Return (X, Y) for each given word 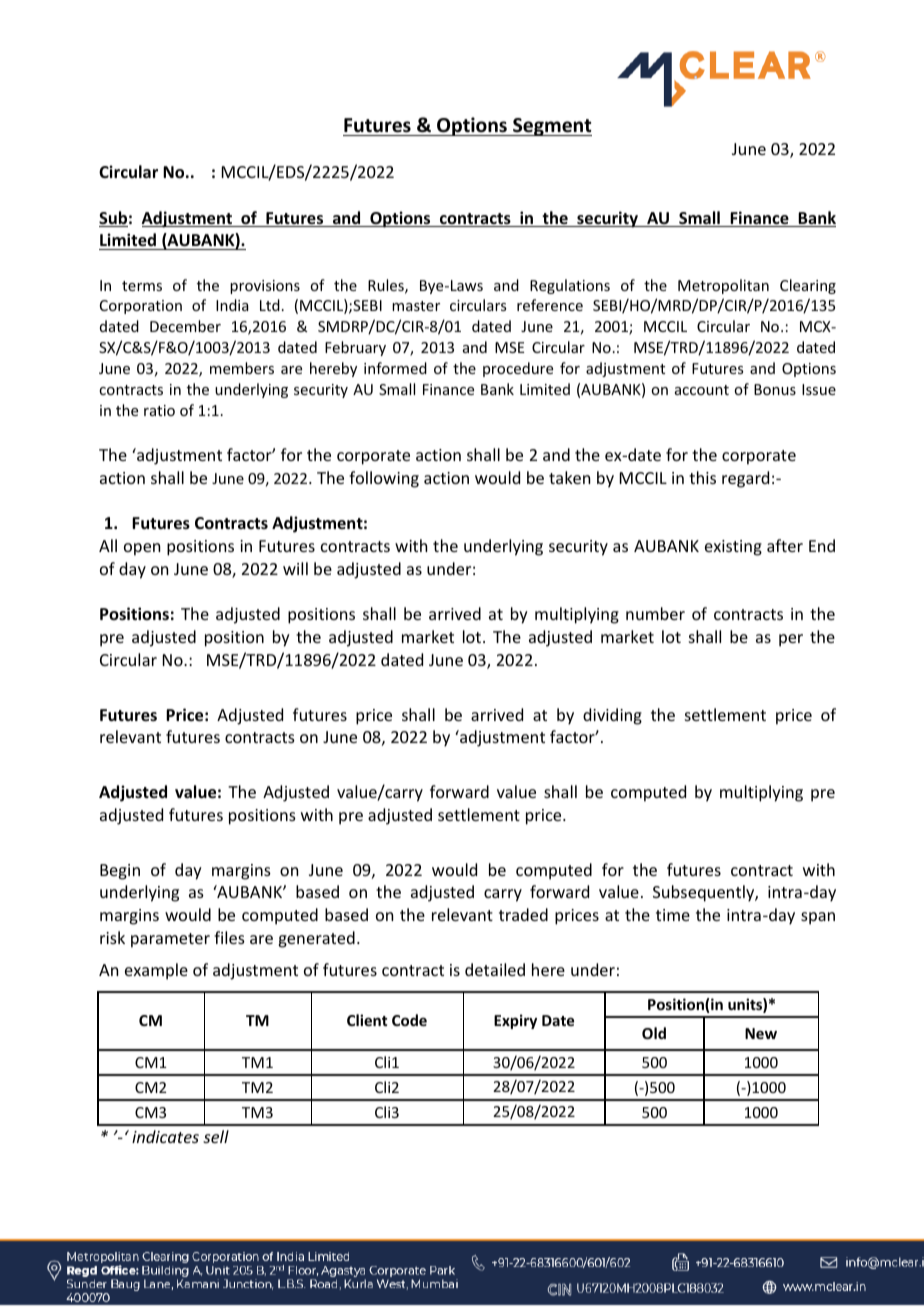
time (673, 915)
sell (216, 1136)
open (142, 549)
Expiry (515, 1021)
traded (523, 914)
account (702, 390)
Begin (120, 872)
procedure (518, 369)
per (791, 640)
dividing (612, 716)
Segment (551, 127)
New (761, 1033)
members (242, 368)
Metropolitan (723, 286)
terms (142, 286)
